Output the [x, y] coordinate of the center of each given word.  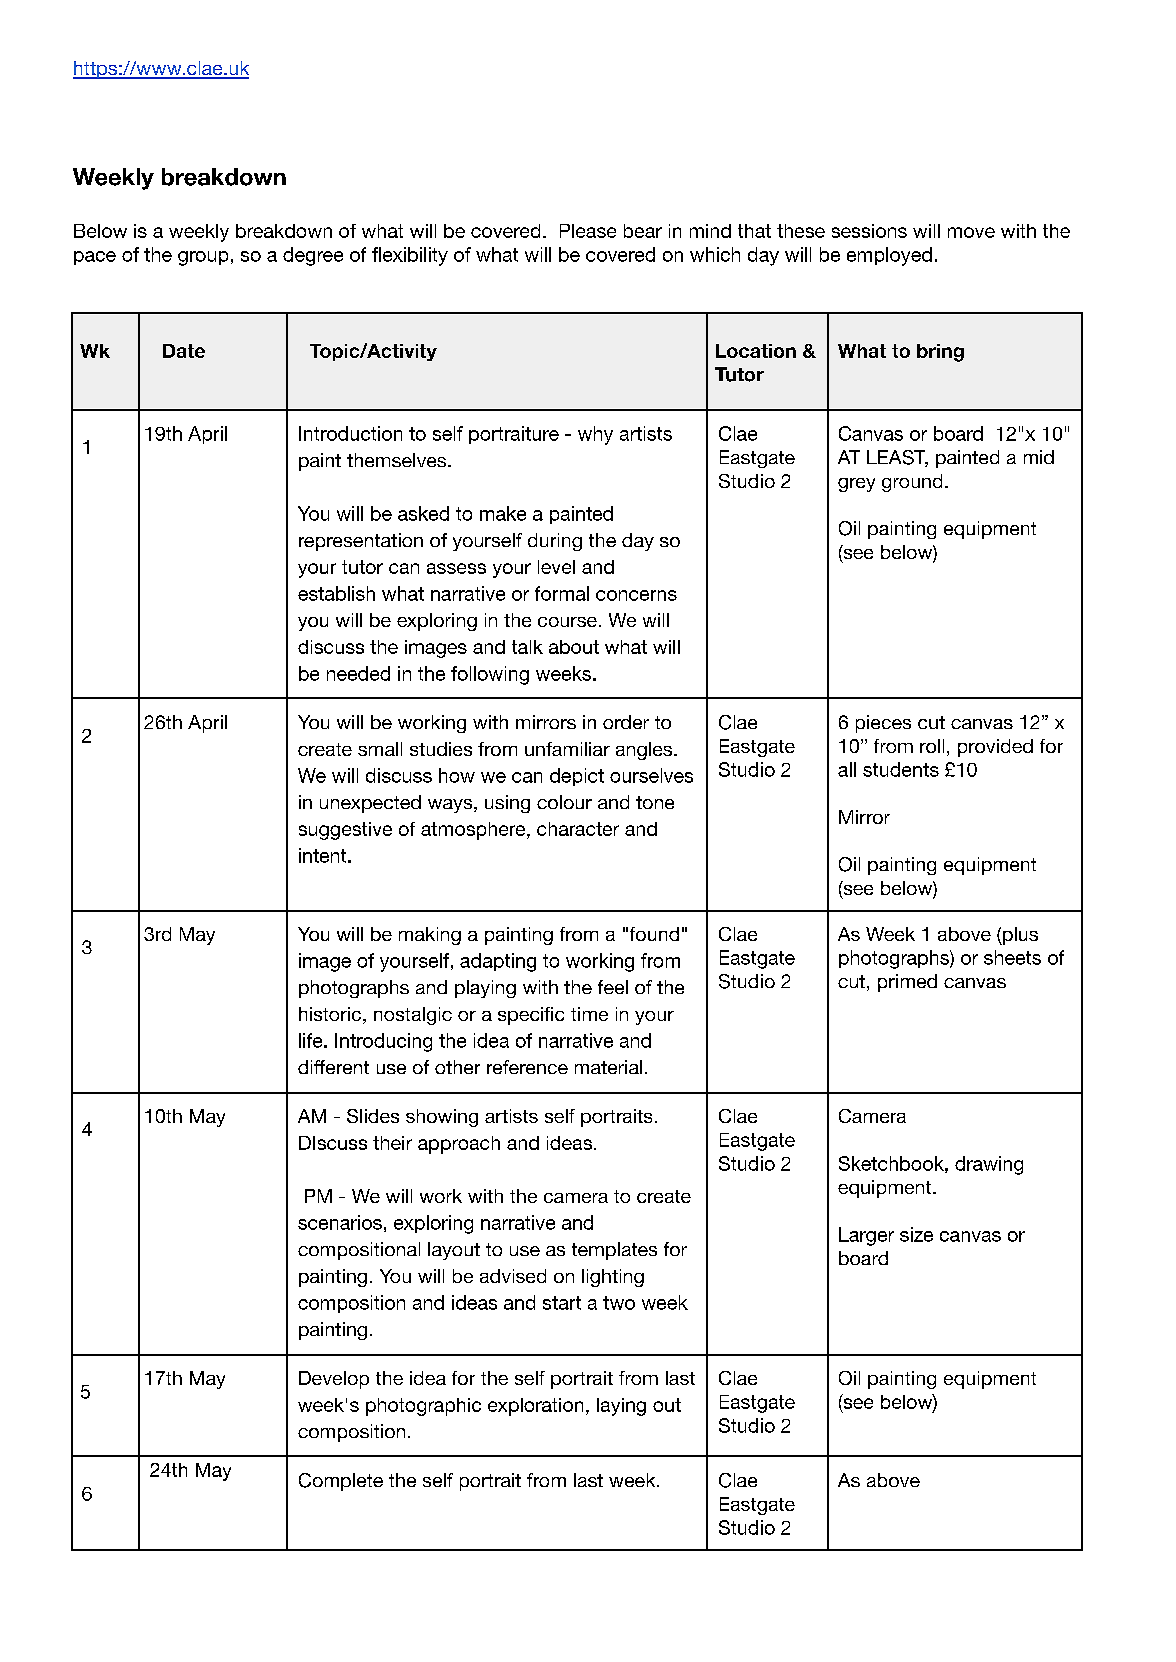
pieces [883, 724]
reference [527, 1067]
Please [588, 231]
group [203, 258]
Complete [341, 1482]
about [574, 647]
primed [907, 983]
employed [889, 256]
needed [358, 673]
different [333, 1067]
